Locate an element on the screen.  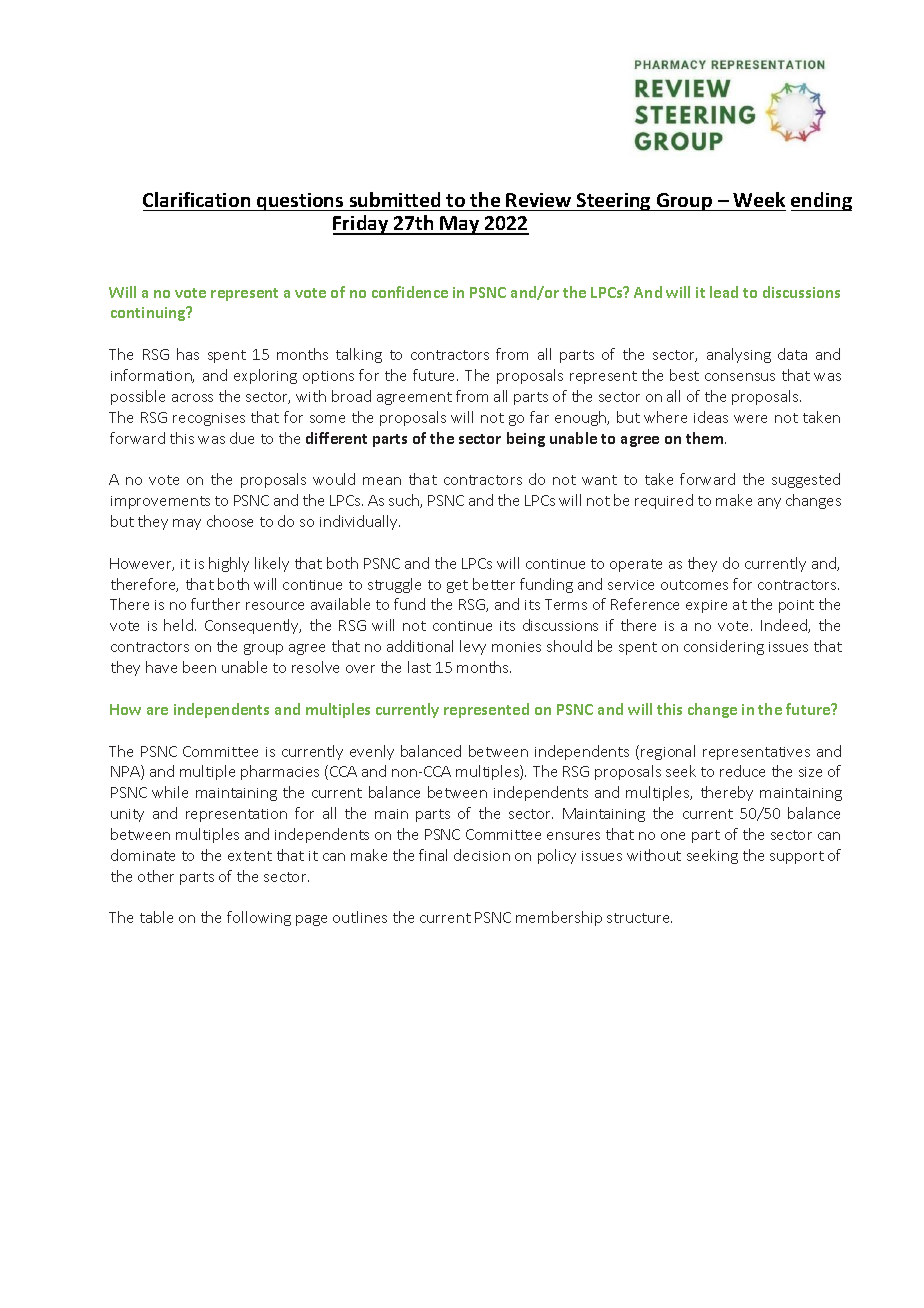
Clarification is located at coordinates (196, 199).
